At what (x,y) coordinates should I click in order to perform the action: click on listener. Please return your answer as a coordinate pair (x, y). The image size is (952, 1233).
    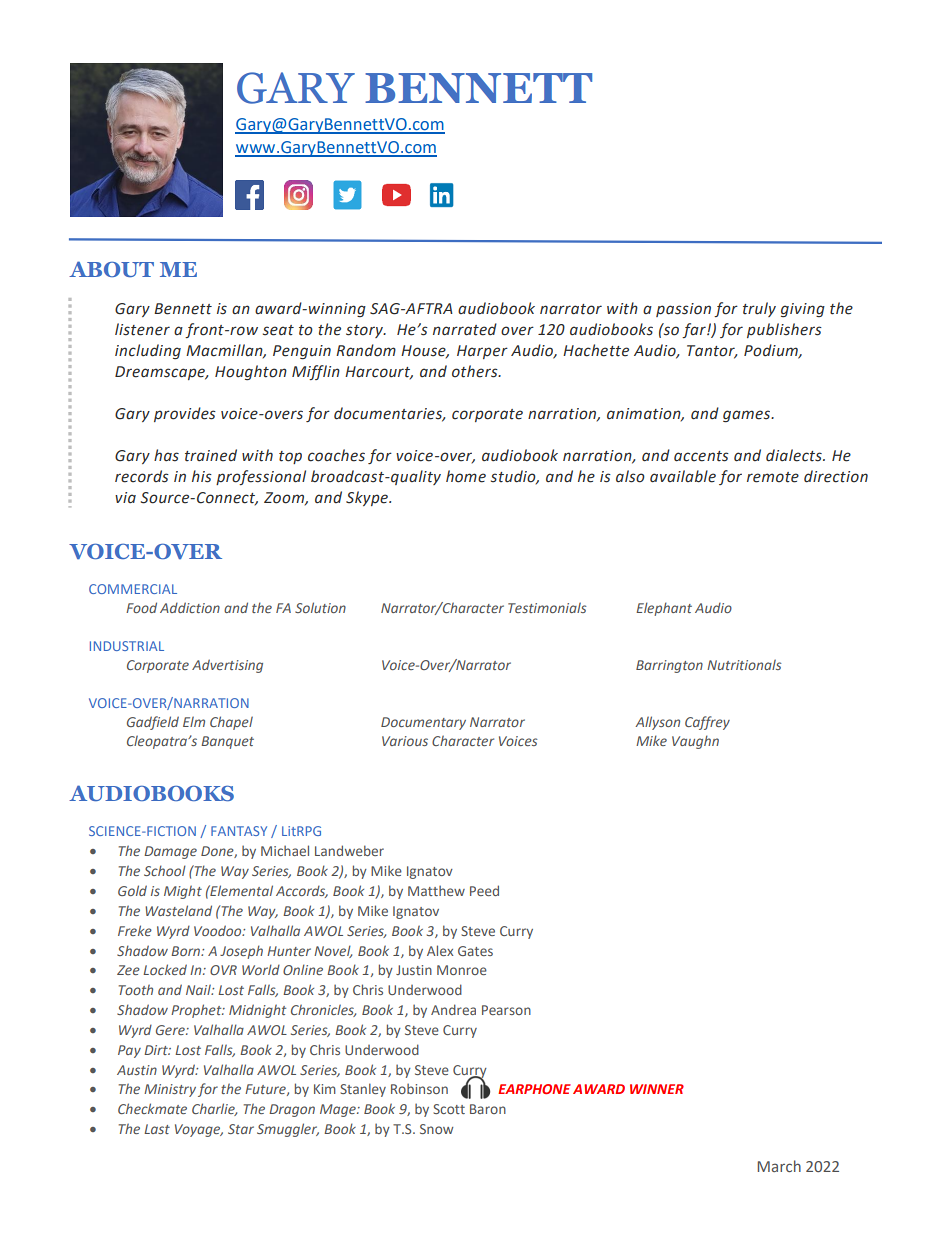
    Looking at the image, I should click on (142, 329).
